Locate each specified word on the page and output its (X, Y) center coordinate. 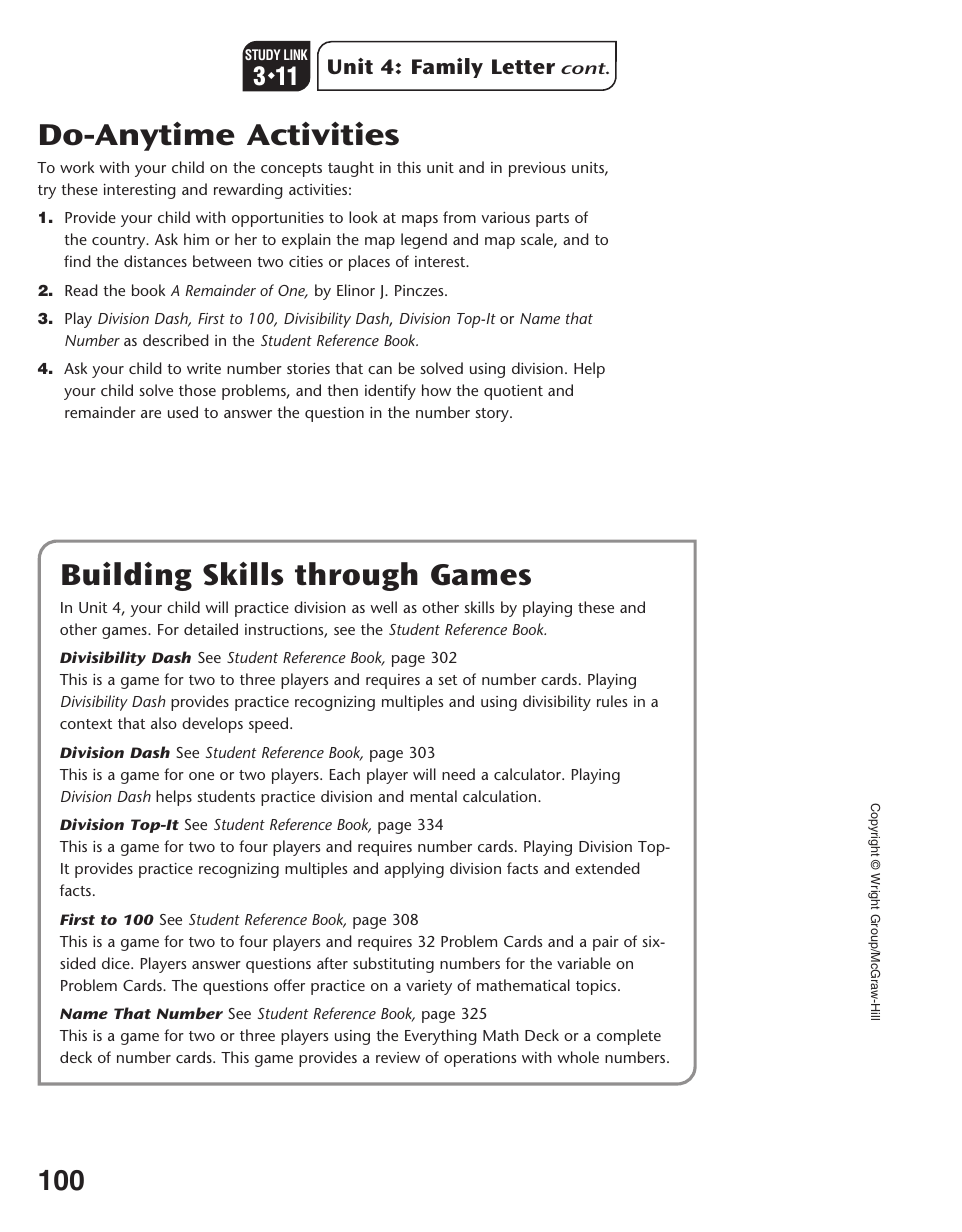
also (164, 723)
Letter (523, 66)
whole (578, 1057)
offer (289, 985)
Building (127, 576)
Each (345, 774)
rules (612, 701)
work (77, 167)
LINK (296, 54)
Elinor (356, 290)
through (356, 576)
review (398, 1057)
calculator (529, 774)
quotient (513, 392)
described (176, 340)
